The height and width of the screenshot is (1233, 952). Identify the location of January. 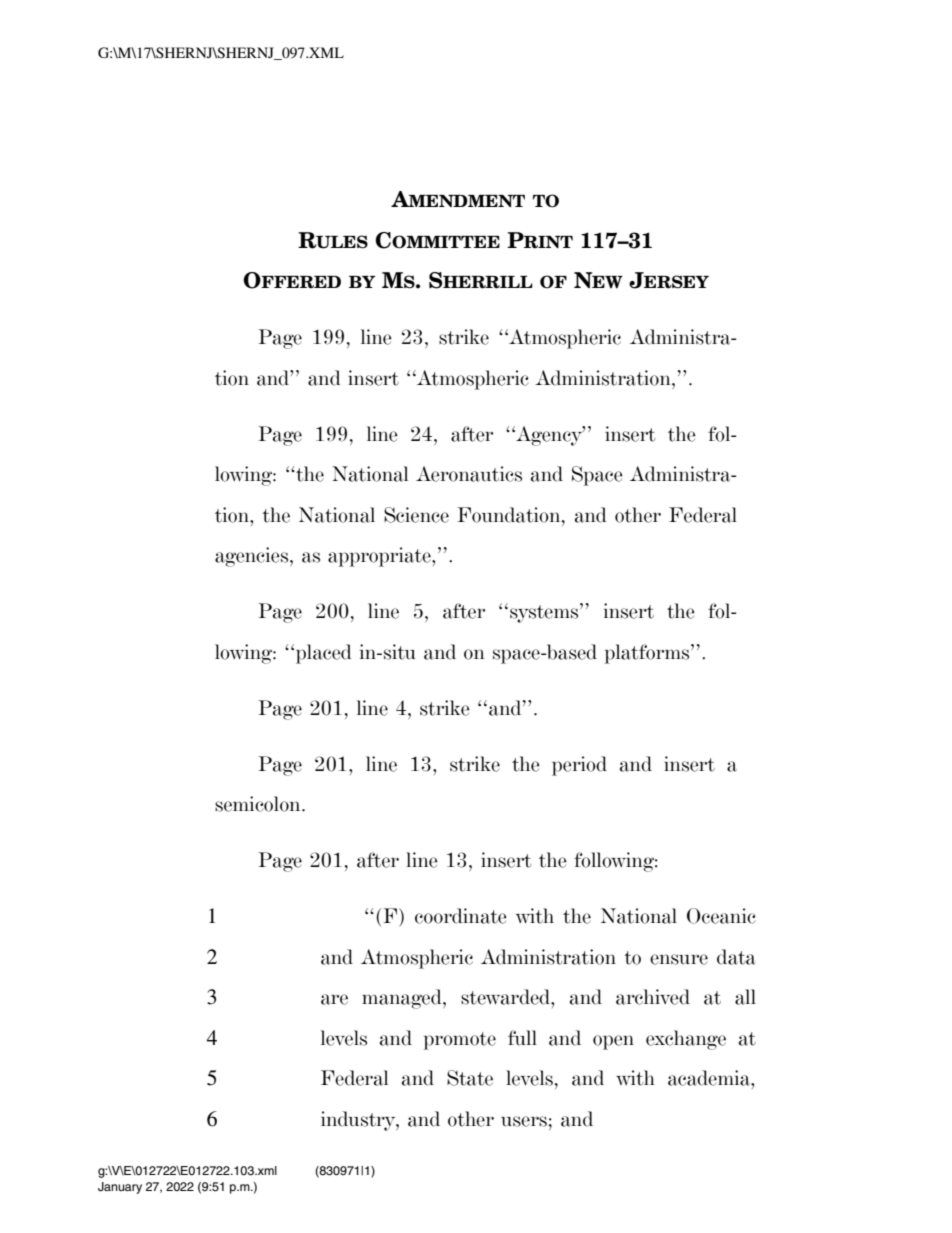
(120, 1188).
